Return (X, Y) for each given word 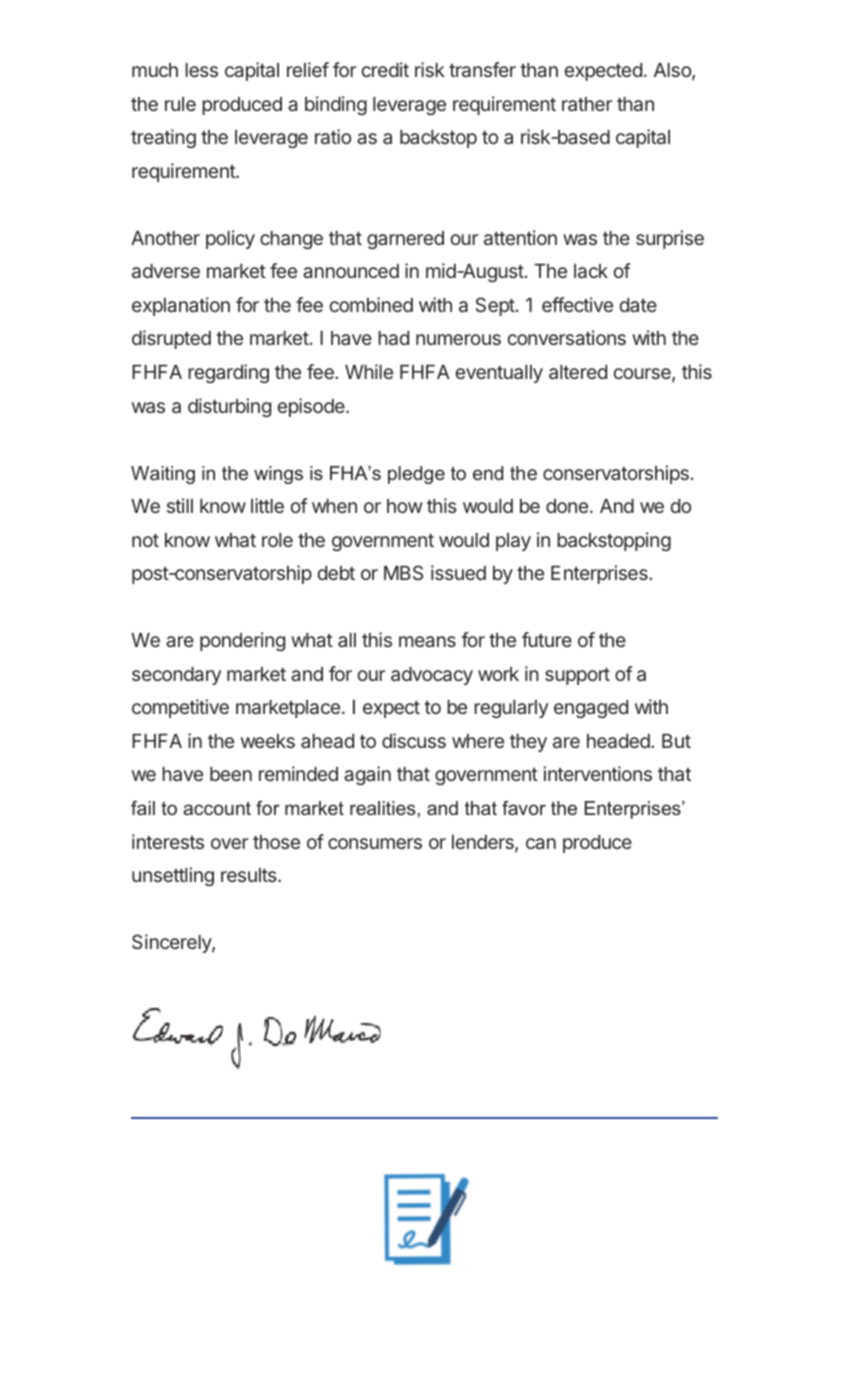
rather (587, 104)
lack (591, 271)
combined (371, 304)
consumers (375, 843)
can (541, 843)
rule (180, 104)
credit (385, 69)
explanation (181, 306)
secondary (176, 676)
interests (168, 841)
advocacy (432, 676)
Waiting (163, 475)
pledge (416, 475)
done (568, 506)
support (577, 676)
